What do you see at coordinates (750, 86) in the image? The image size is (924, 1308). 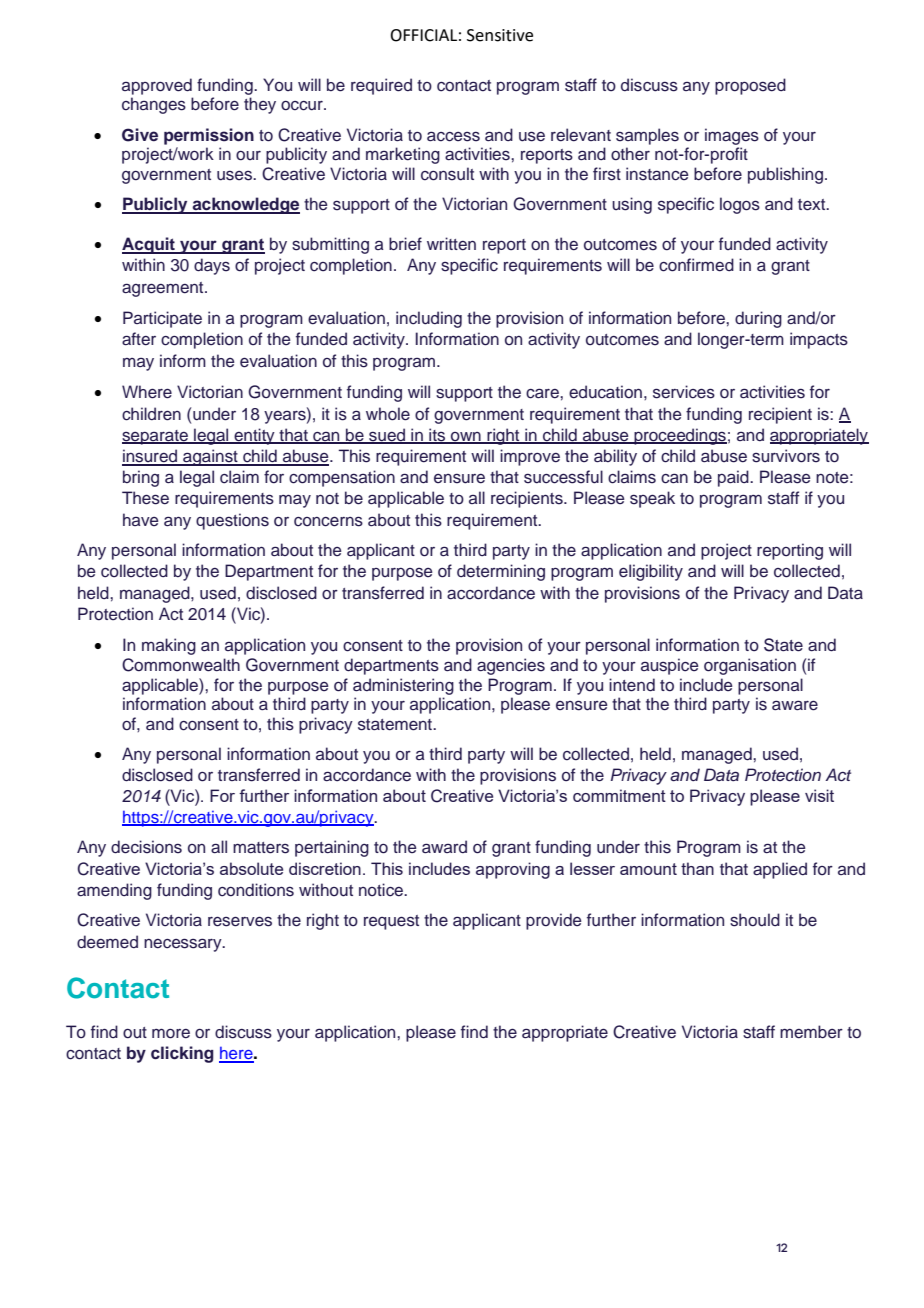 I see `proposed` at bounding box center [750, 86].
